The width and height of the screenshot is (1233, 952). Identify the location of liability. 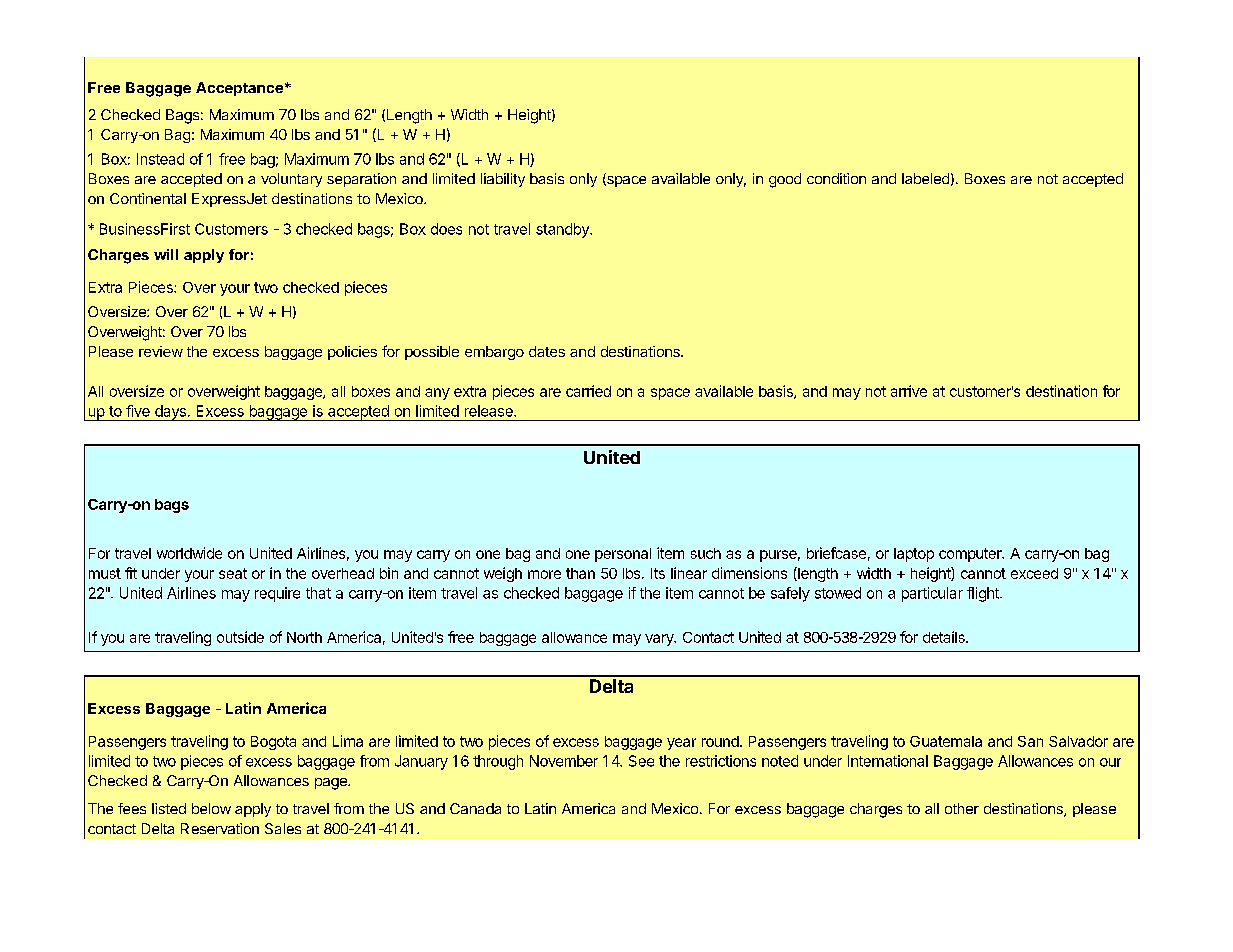
(503, 180).
